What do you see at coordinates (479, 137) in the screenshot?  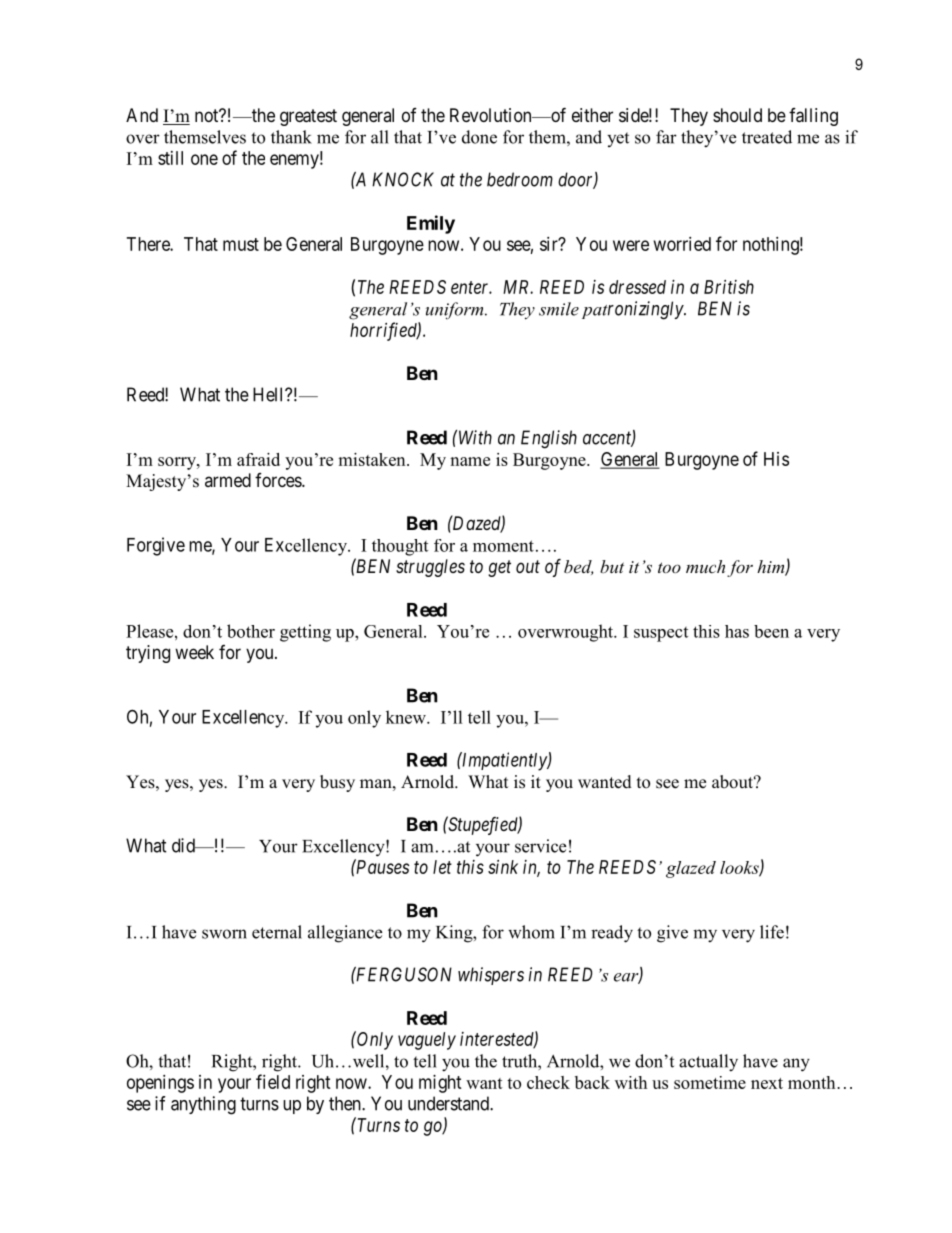 I see `done` at bounding box center [479, 137].
